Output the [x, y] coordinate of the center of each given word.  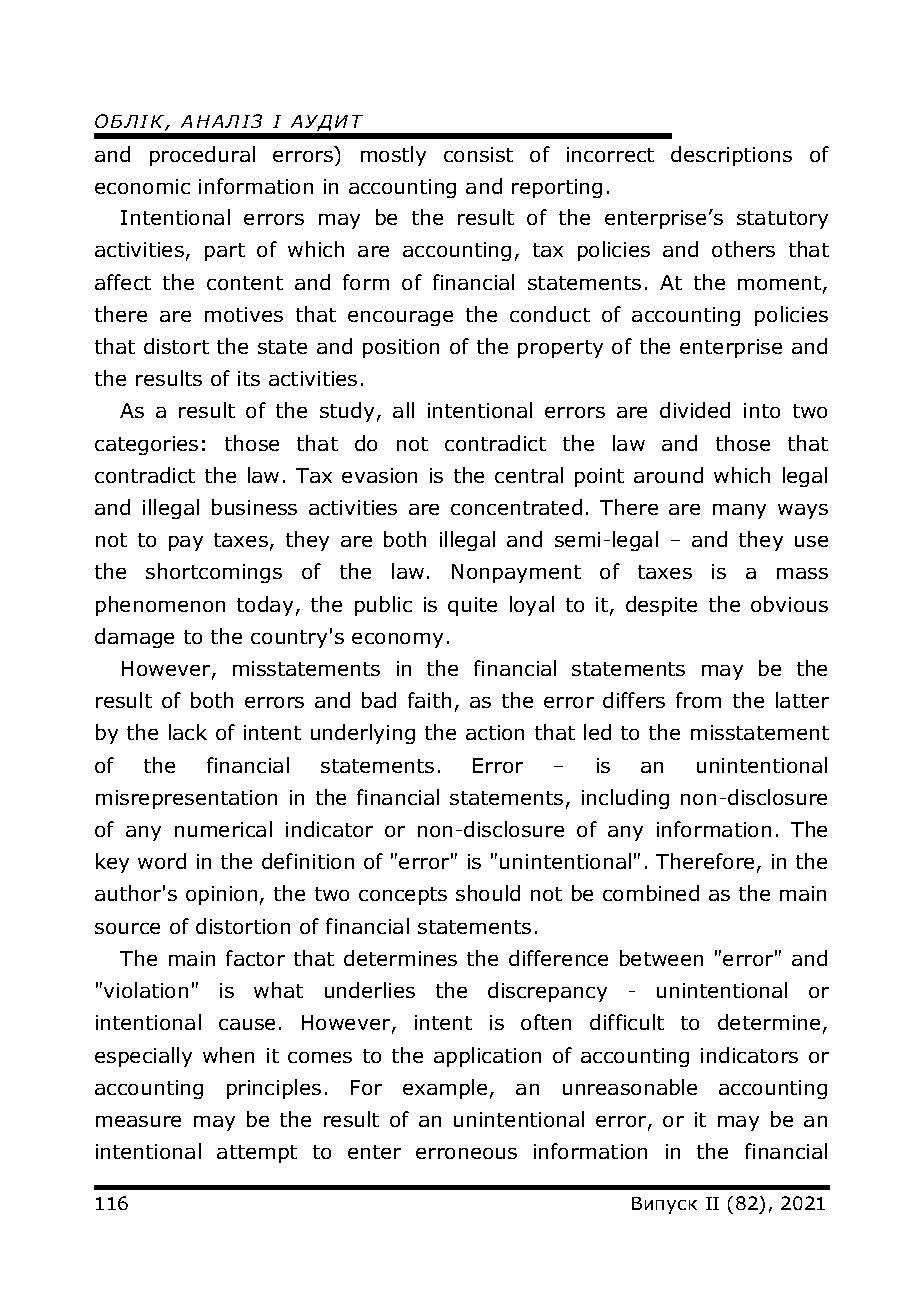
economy [397, 640]
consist [478, 154]
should [488, 893]
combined [651, 893]
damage [134, 638]
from [698, 700]
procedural [202, 156]
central [529, 475]
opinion [221, 895]
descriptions [731, 156]
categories [146, 445]
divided [695, 410]
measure [138, 1121]
